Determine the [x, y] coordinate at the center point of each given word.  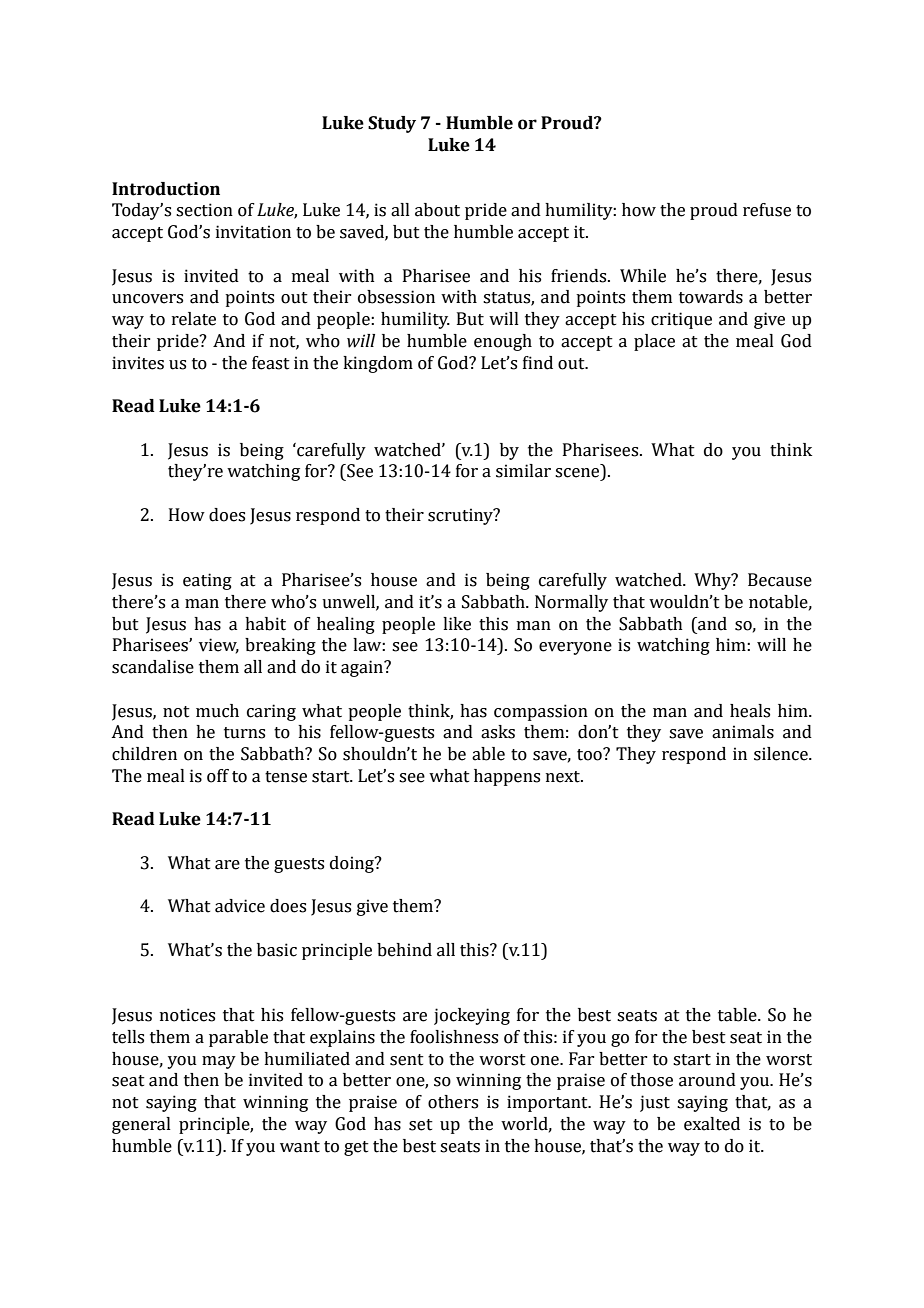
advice [240, 906]
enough [503, 342]
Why [713, 581]
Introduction [166, 189]
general [141, 1125]
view [219, 646]
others [453, 1102]
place [654, 342]
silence [782, 754]
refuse [767, 210]
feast [271, 363]
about [437, 210]
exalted [712, 1124]
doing [353, 864]
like [457, 624]
